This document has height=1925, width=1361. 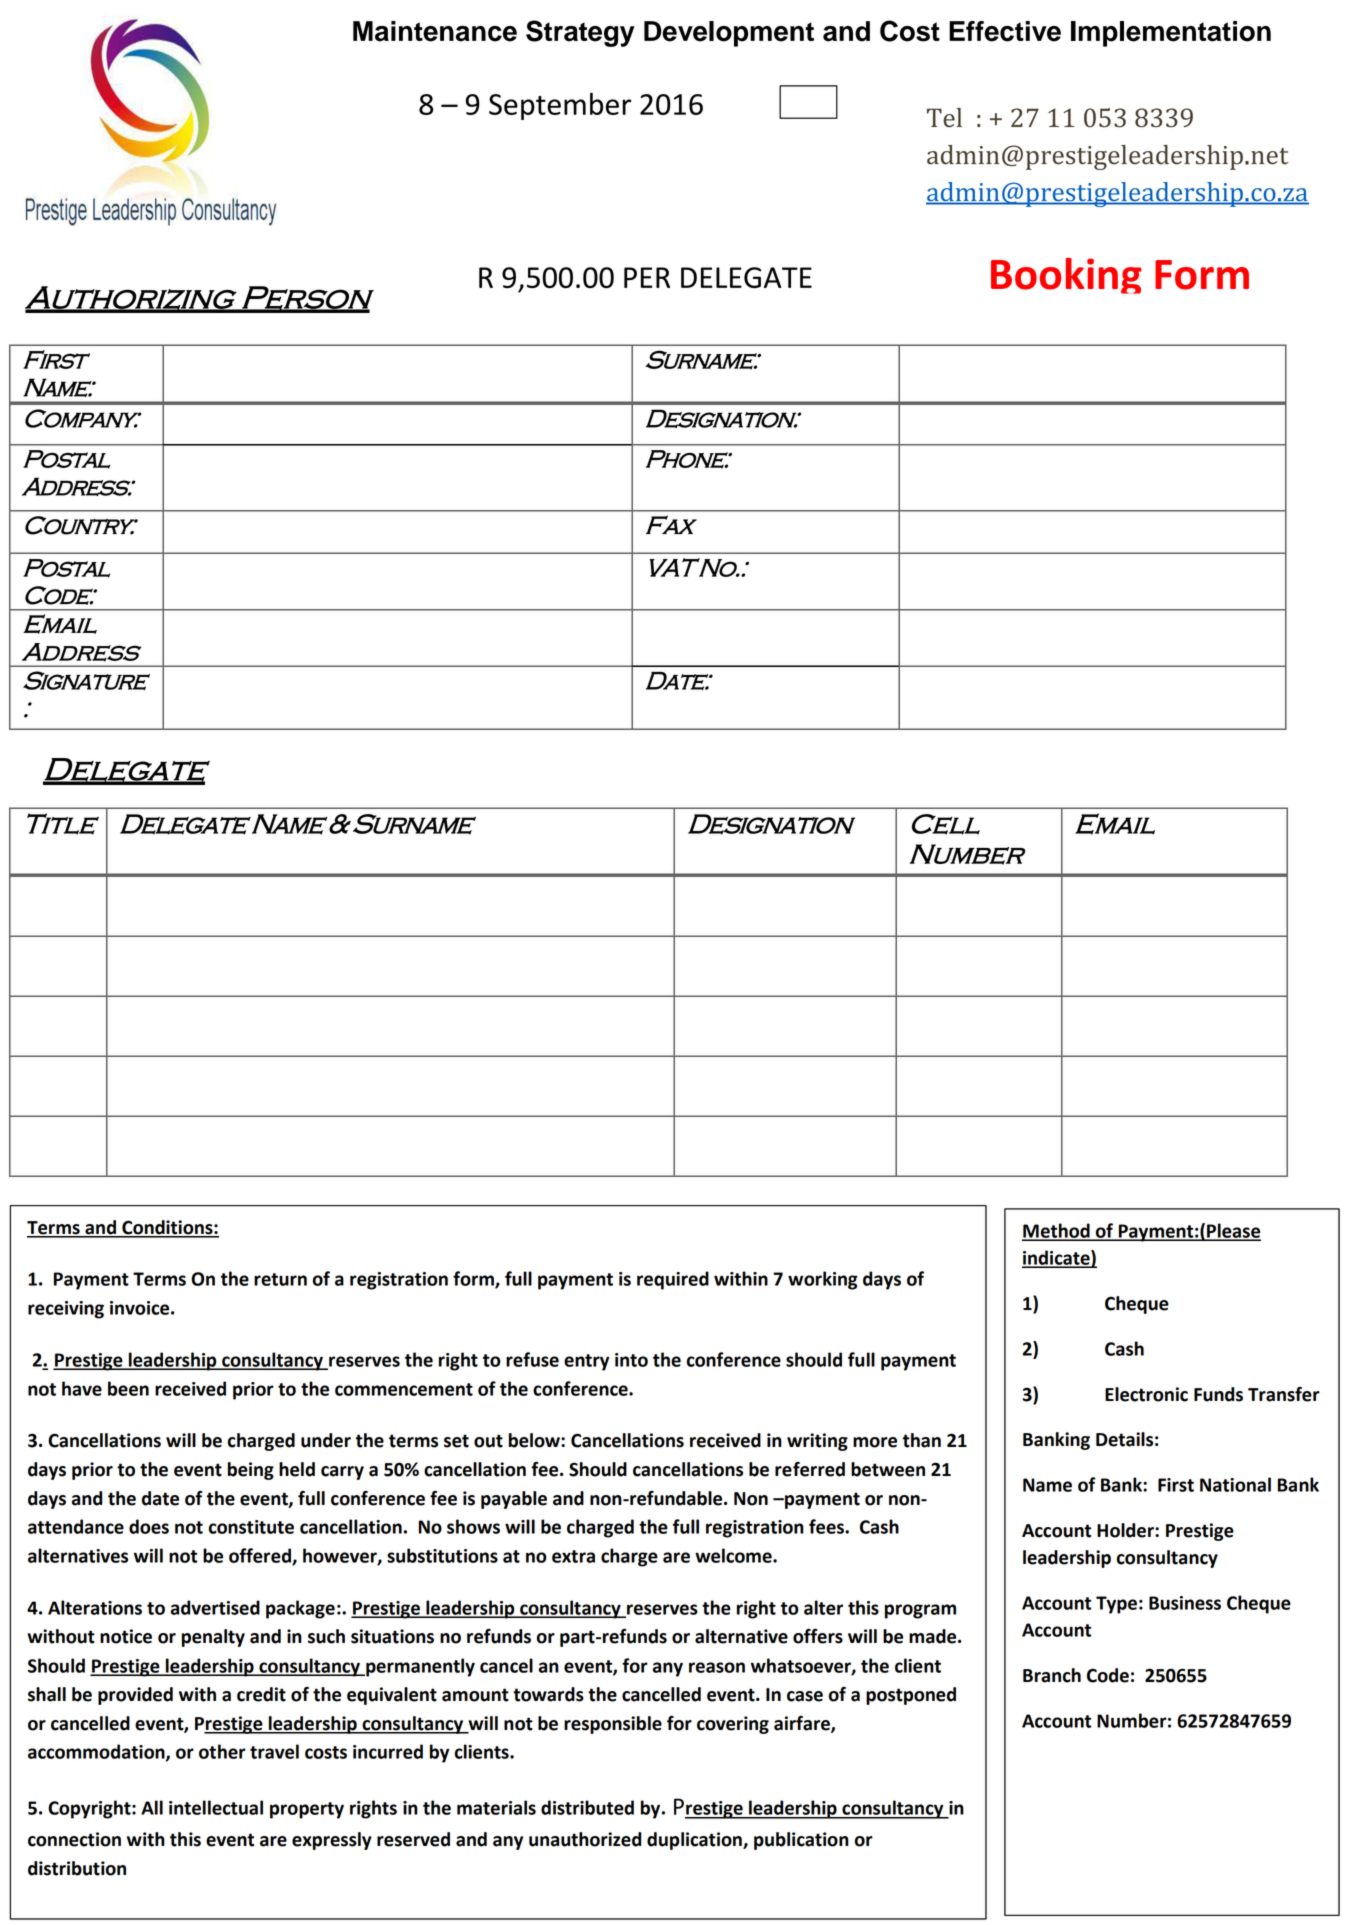 I want to click on been, so click(x=128, y=1388).
